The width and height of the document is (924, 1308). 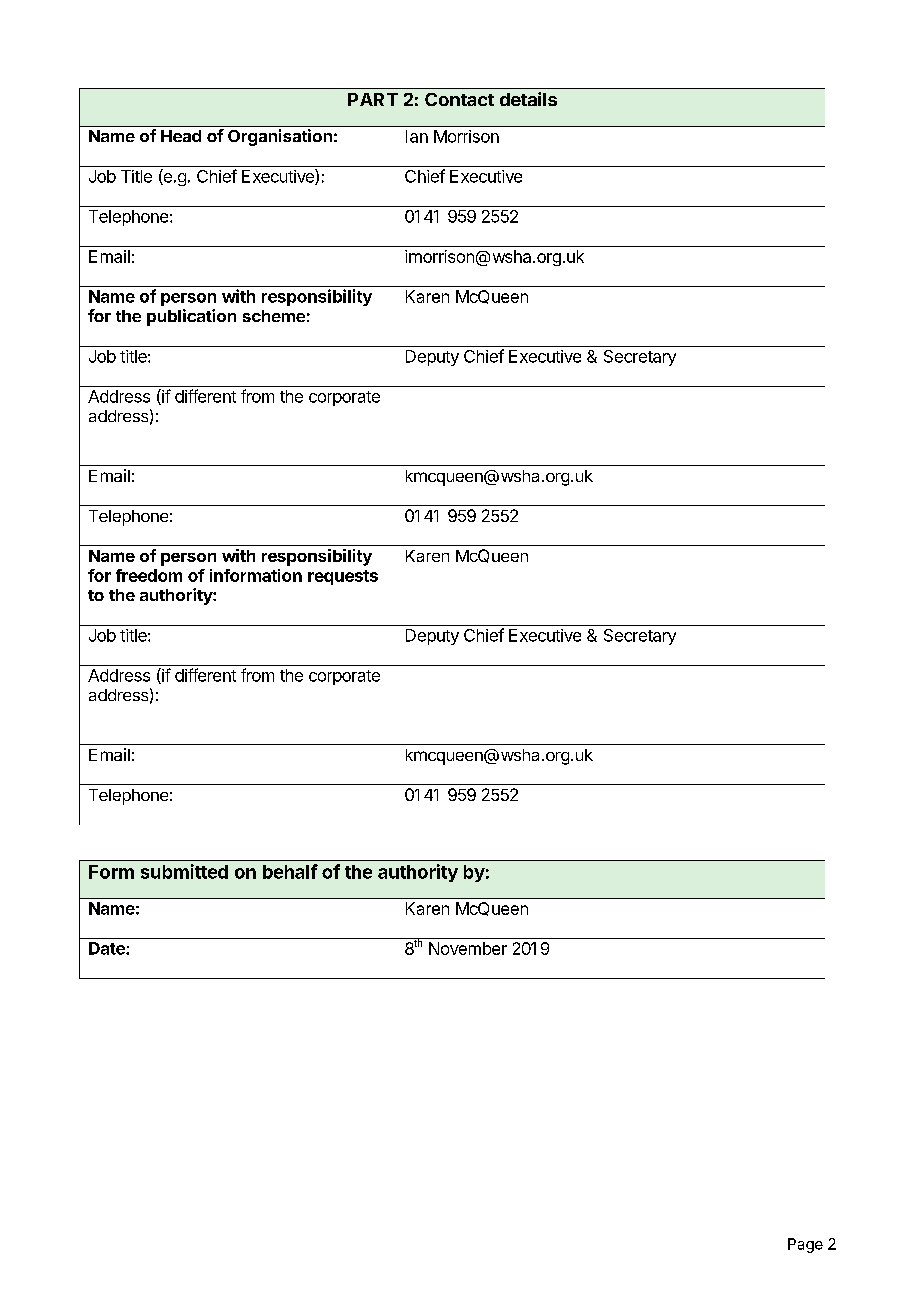 What do you see at coordinates (290, 871) in the document?
I see `behalf` at bounding box center [290, 871].
